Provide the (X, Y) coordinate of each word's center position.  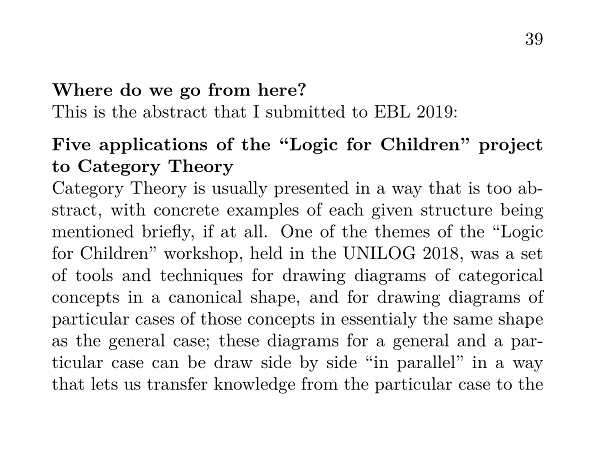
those (221, 318)
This (69, 111)
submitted (305, 111)
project (511, 146)
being (522, 211)
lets (104, 383)
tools (94, 274)
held (266, 252)
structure (456, 210)
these (239, 340)
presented (311, 189)
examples (263, 211)
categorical (501, 276)
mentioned (92, 231)
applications (153, 145)
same (473, 320)
